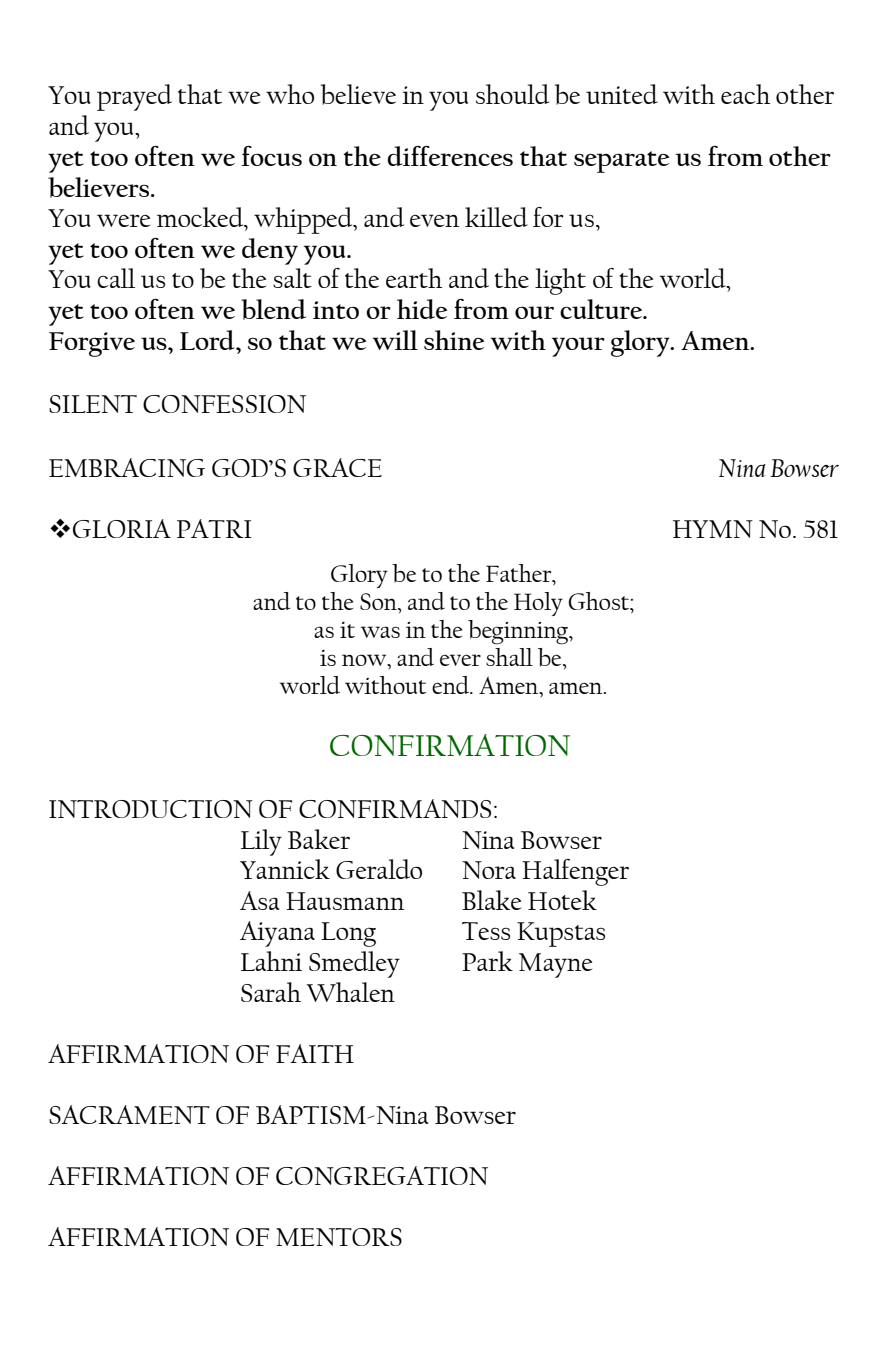  Describe the element at coordinates (621, 162) in the image. I see `separate` at that location.
